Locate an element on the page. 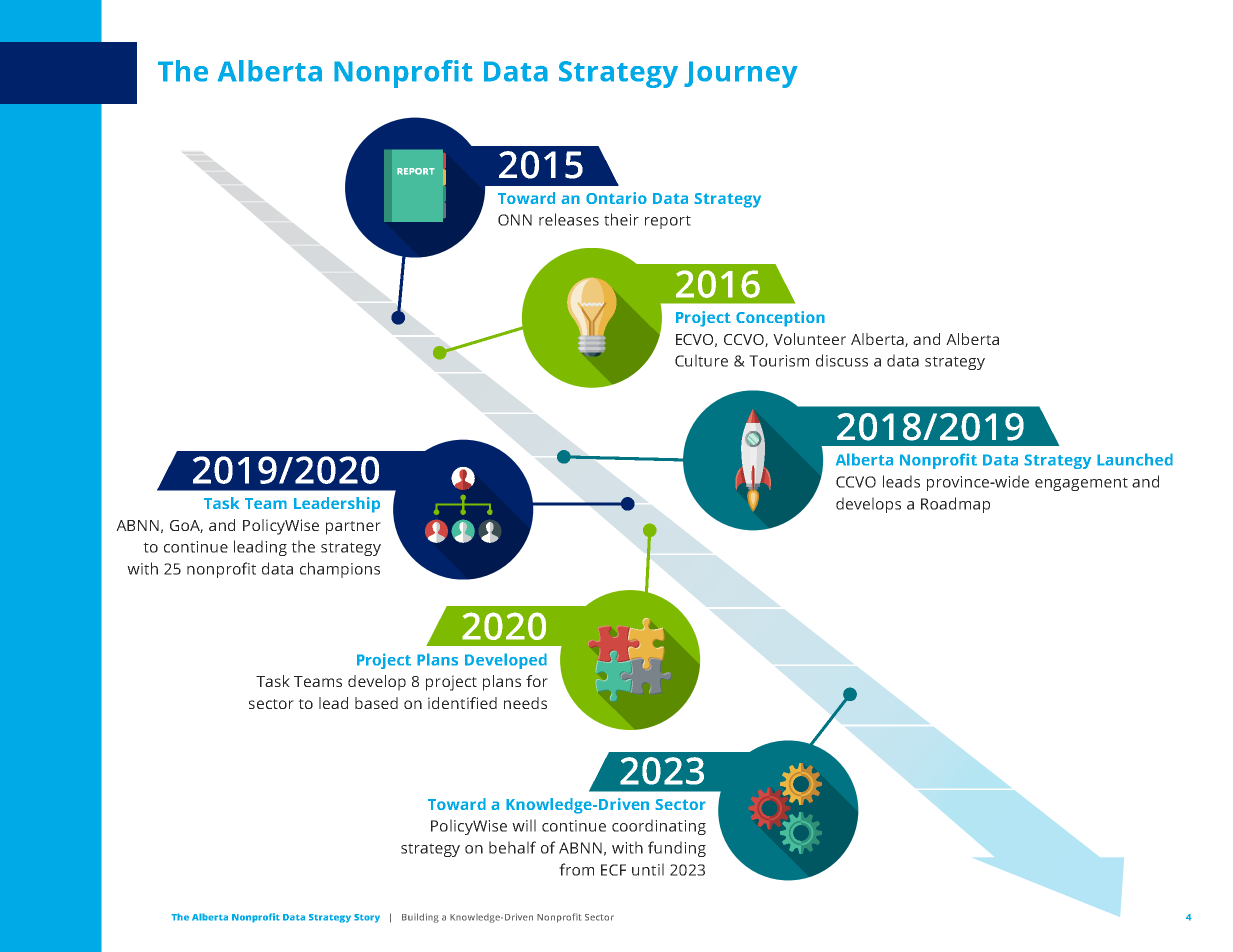 The height and width of the document is (952, 1233). report is located at coordinates (668, 222).
